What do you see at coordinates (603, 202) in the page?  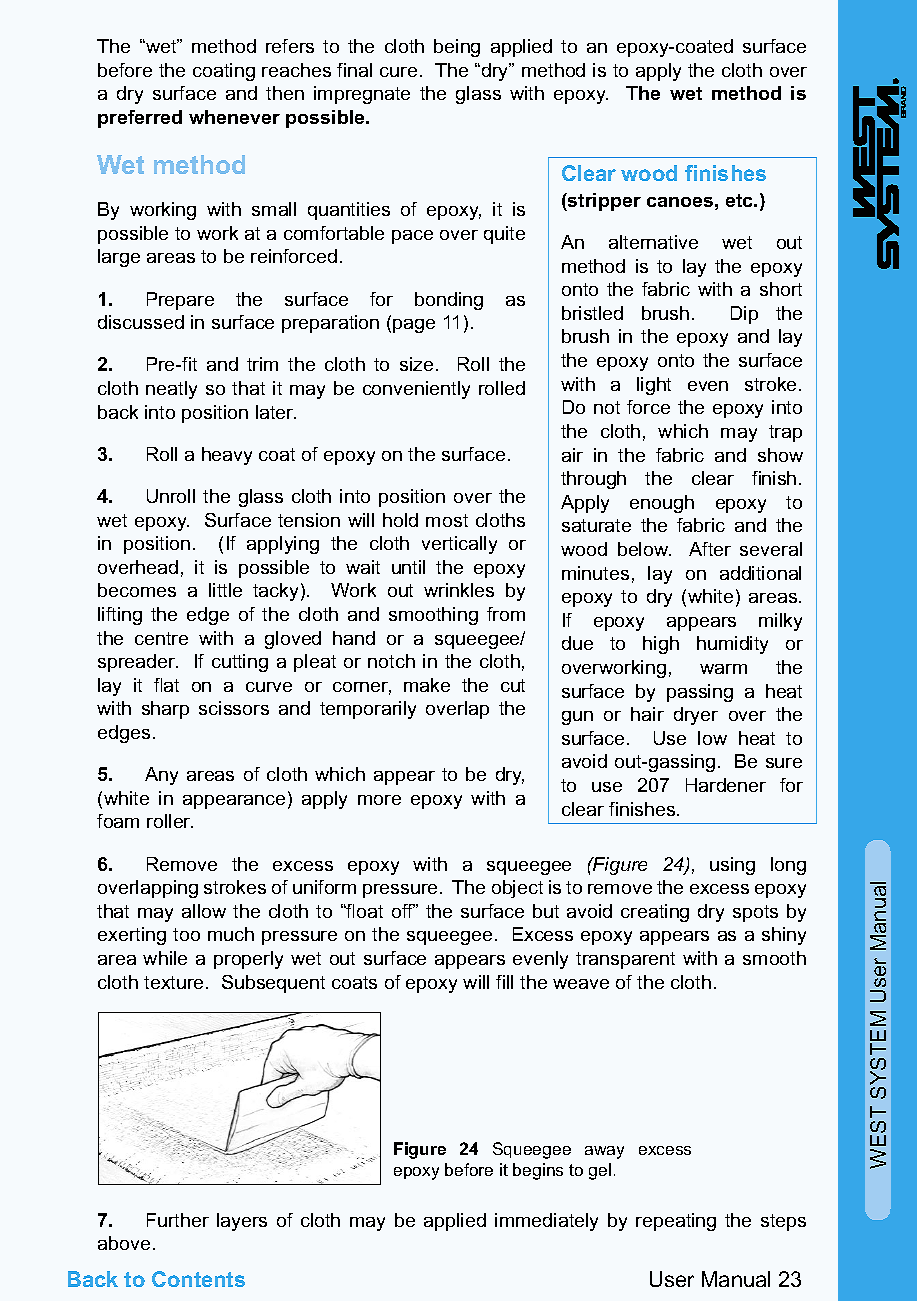 I see `stripper` at bounding box center [603, 202].
